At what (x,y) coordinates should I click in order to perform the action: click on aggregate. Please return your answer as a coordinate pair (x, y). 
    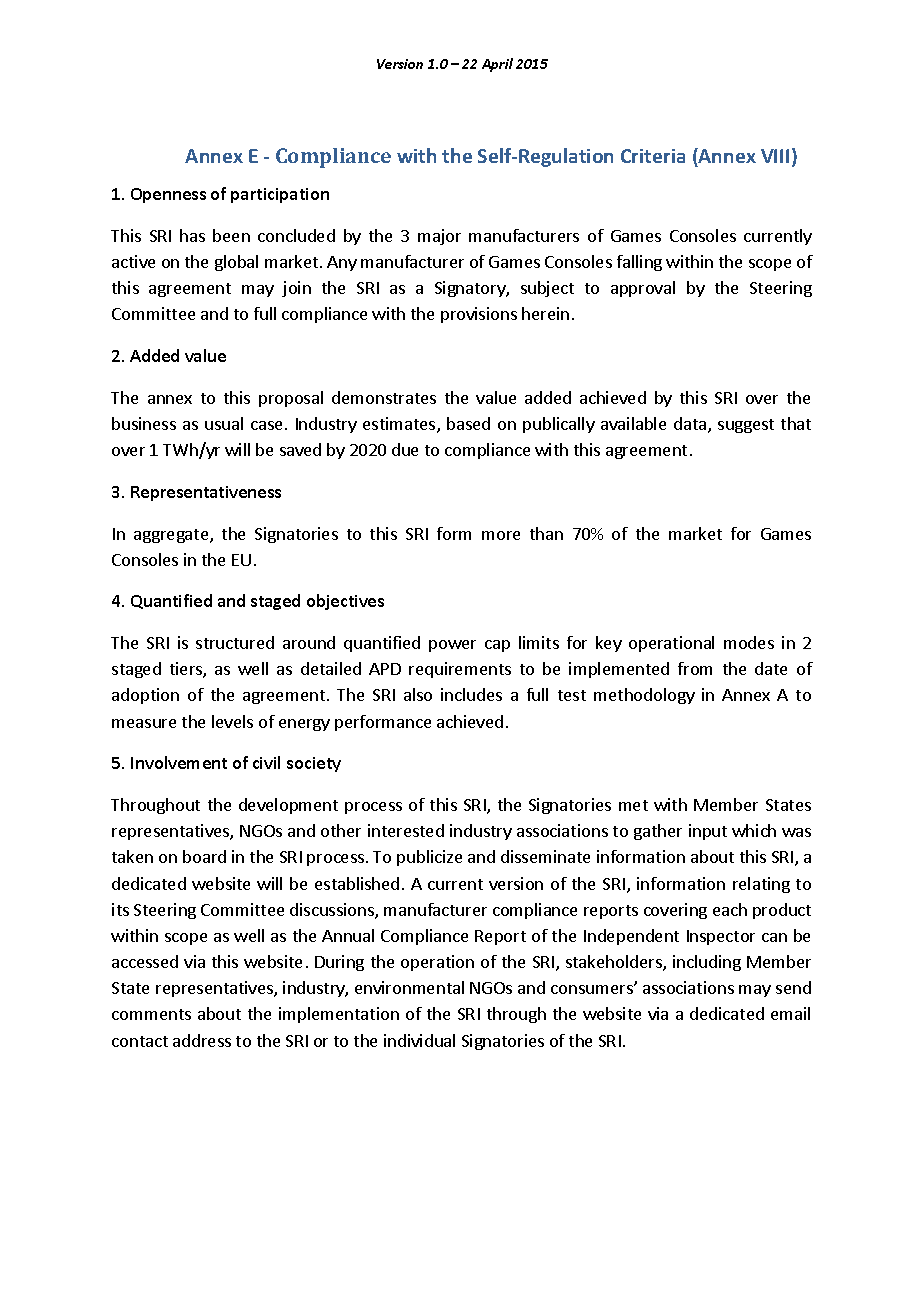
    Looking at the image, I should click on (172, 536).
